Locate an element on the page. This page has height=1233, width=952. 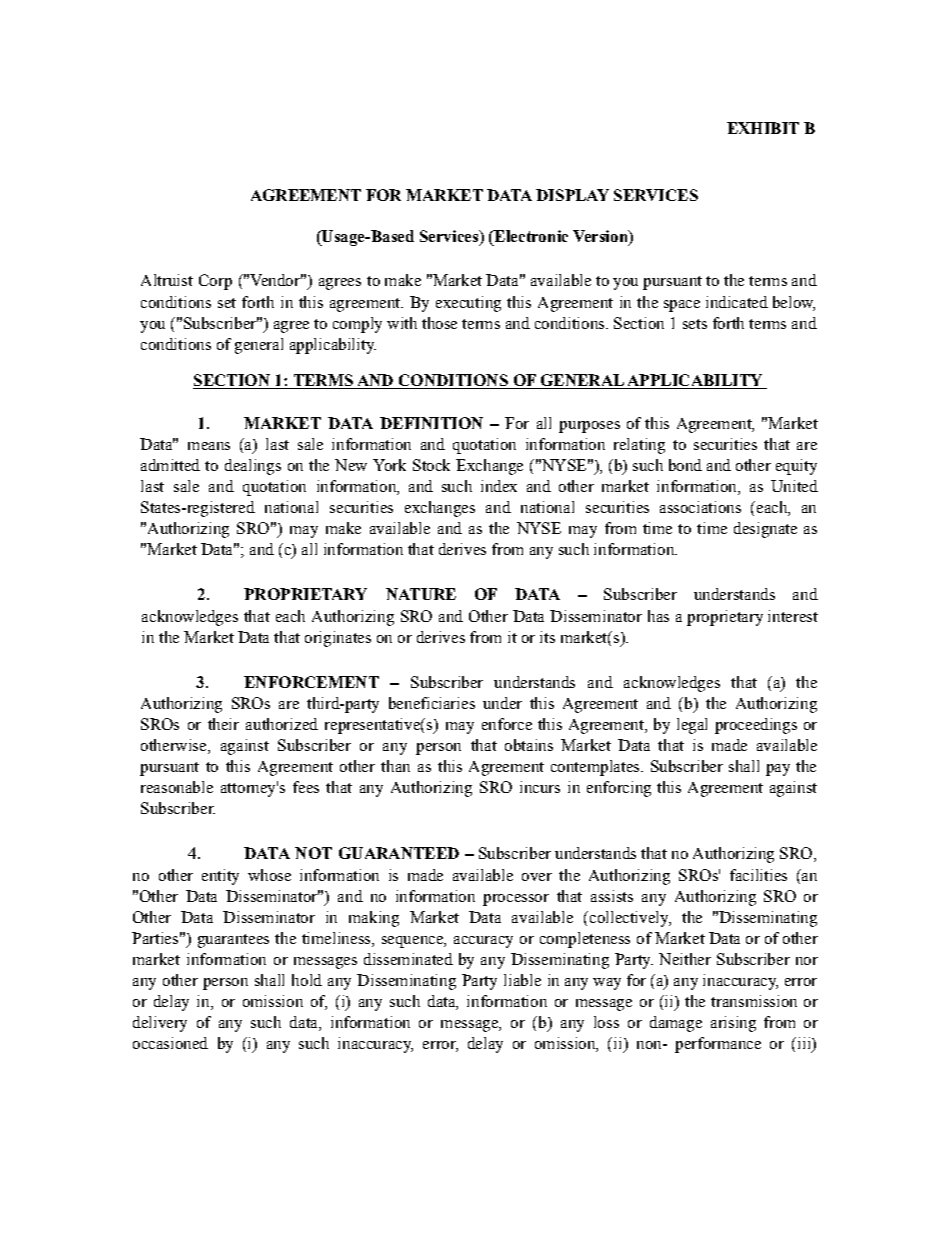
obtains is located at coordinates (529, 745).
